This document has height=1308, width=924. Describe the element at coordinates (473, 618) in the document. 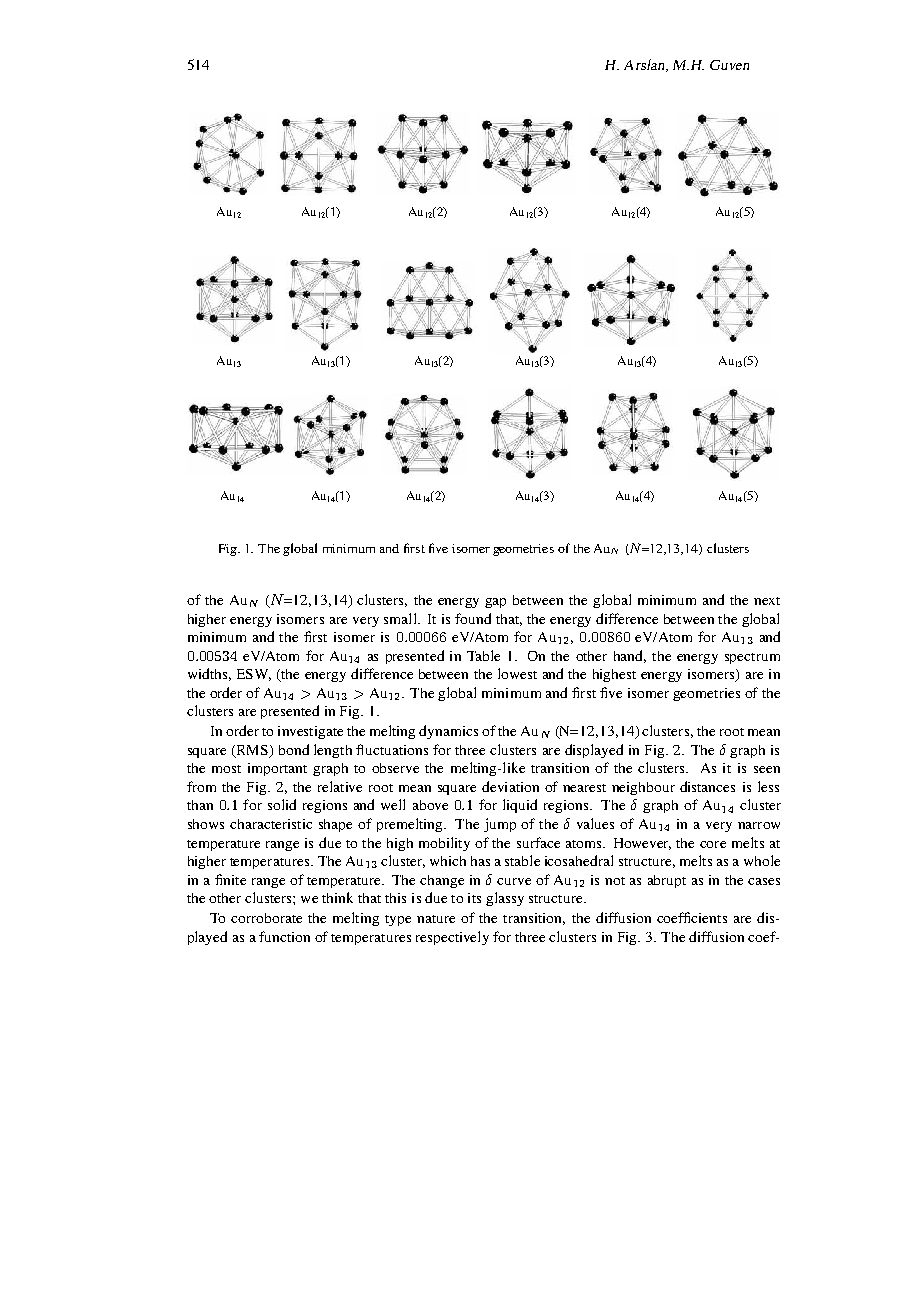

I see `found` at that location.
